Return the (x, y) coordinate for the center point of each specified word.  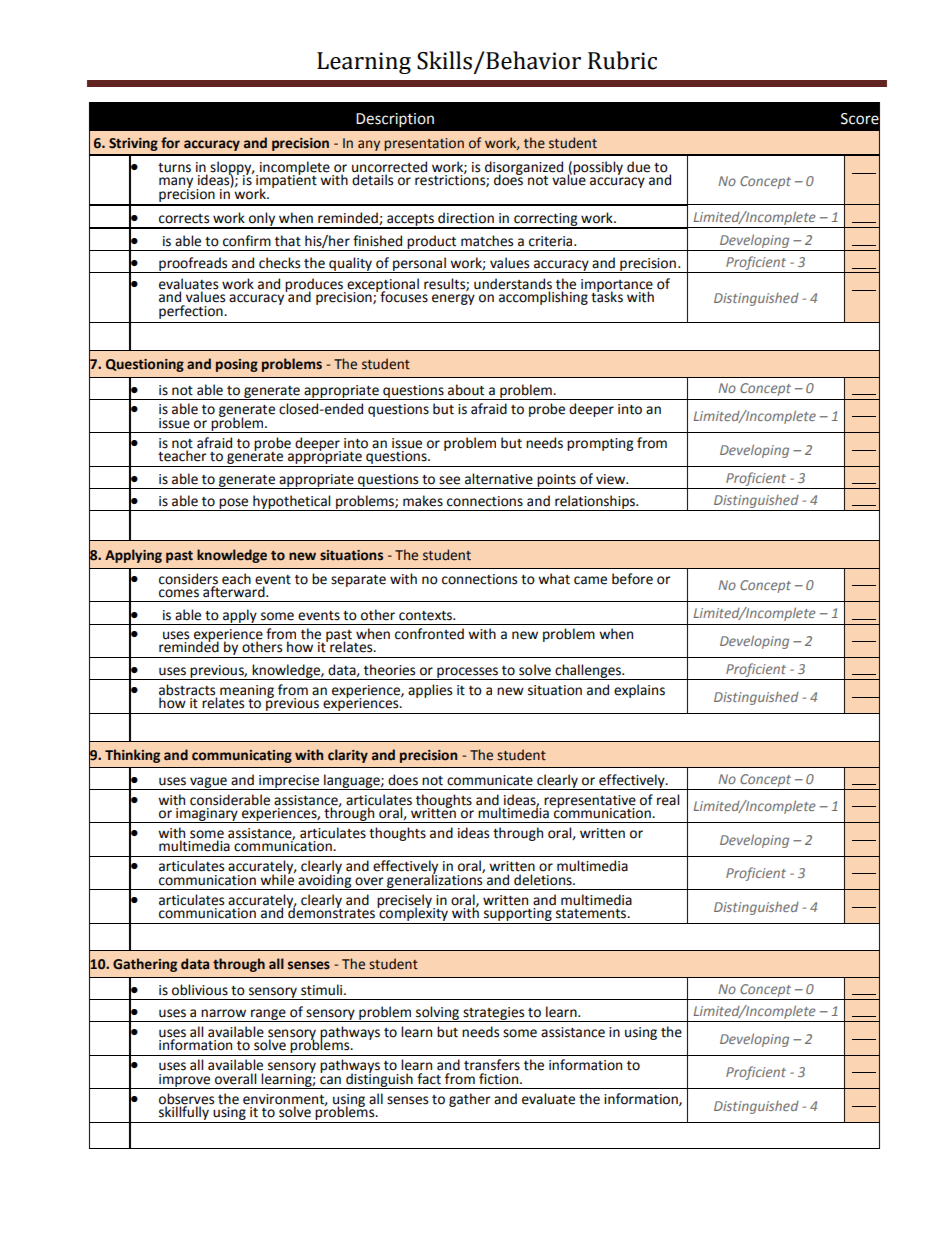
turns (174, 168)
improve (185, 1081)
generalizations (435, 881)
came (590, 580)
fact (429, 1079)
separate (358, 581)
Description (395, 120)
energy (453, 299)
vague (208, 783)
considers (188, 579)
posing (237, 365)
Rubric (622, 60)
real (668, 800)
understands (513, 285)
